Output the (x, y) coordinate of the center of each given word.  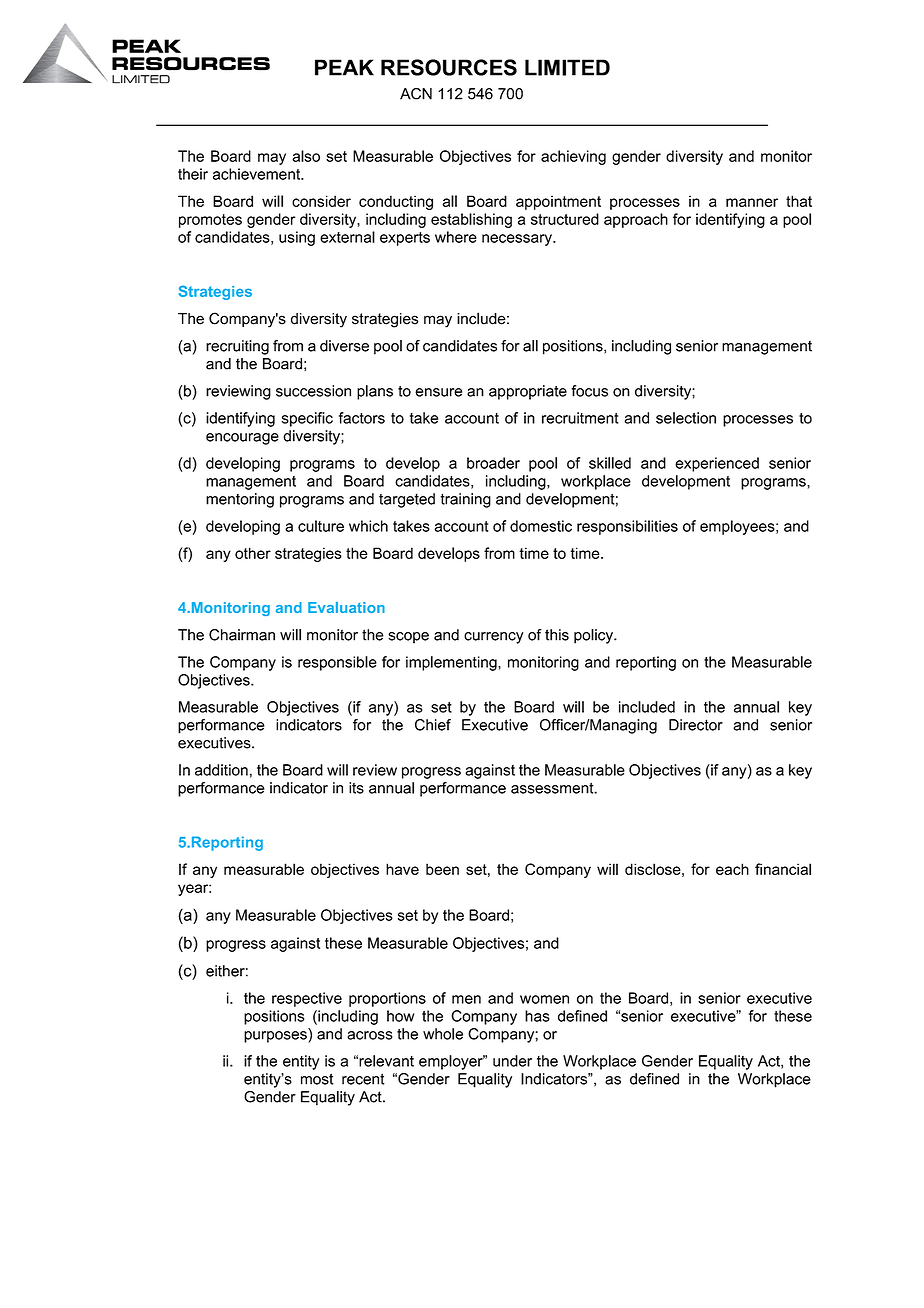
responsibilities (627, 527)
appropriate (528, 392)
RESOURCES (449, 67)
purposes (276, 1037)
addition (221, 770)
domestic (541, 526)
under (512, 1061)
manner (752, 202)
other (253, 553)
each (732, 869)
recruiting (237, 347)
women (544, 999)
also (306, 156)
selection (686, 418)
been (442, 869)
